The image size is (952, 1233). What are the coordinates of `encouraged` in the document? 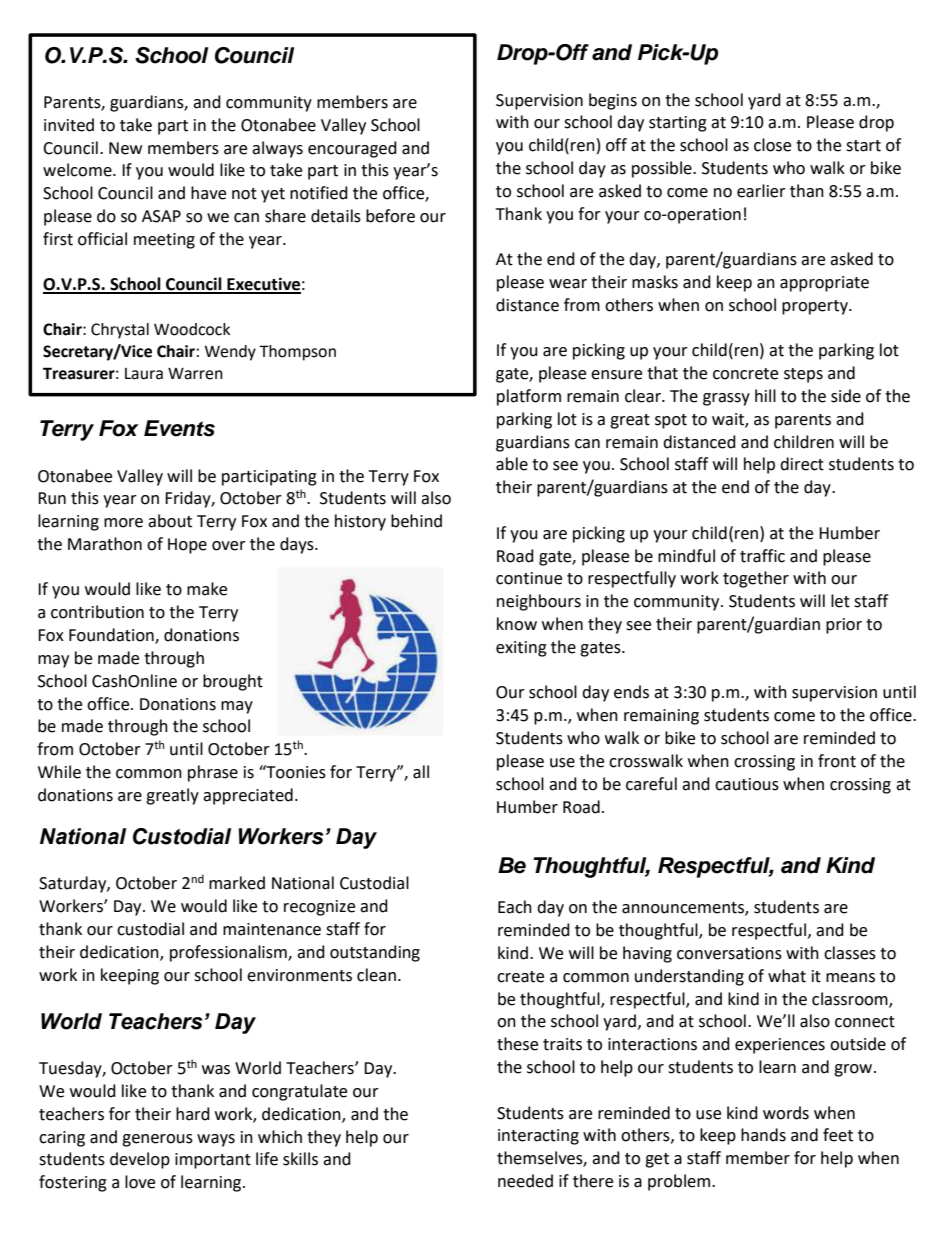 It's located at (352, 149).
